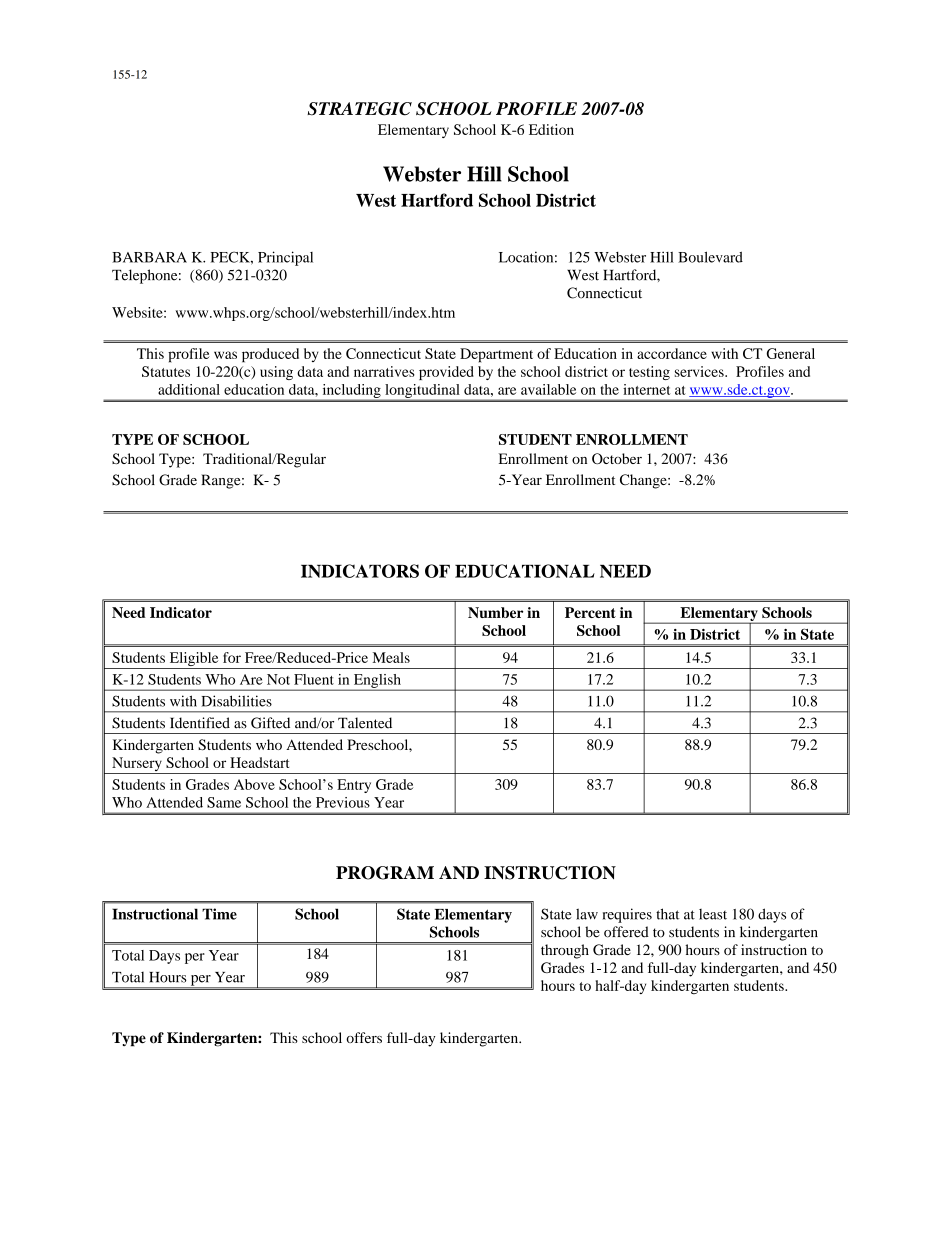 The width and height of the image is (952, 1233). What do you see at coordinates (626, 932) in the image?
I see `offered` at bounding box center [626, 932].
